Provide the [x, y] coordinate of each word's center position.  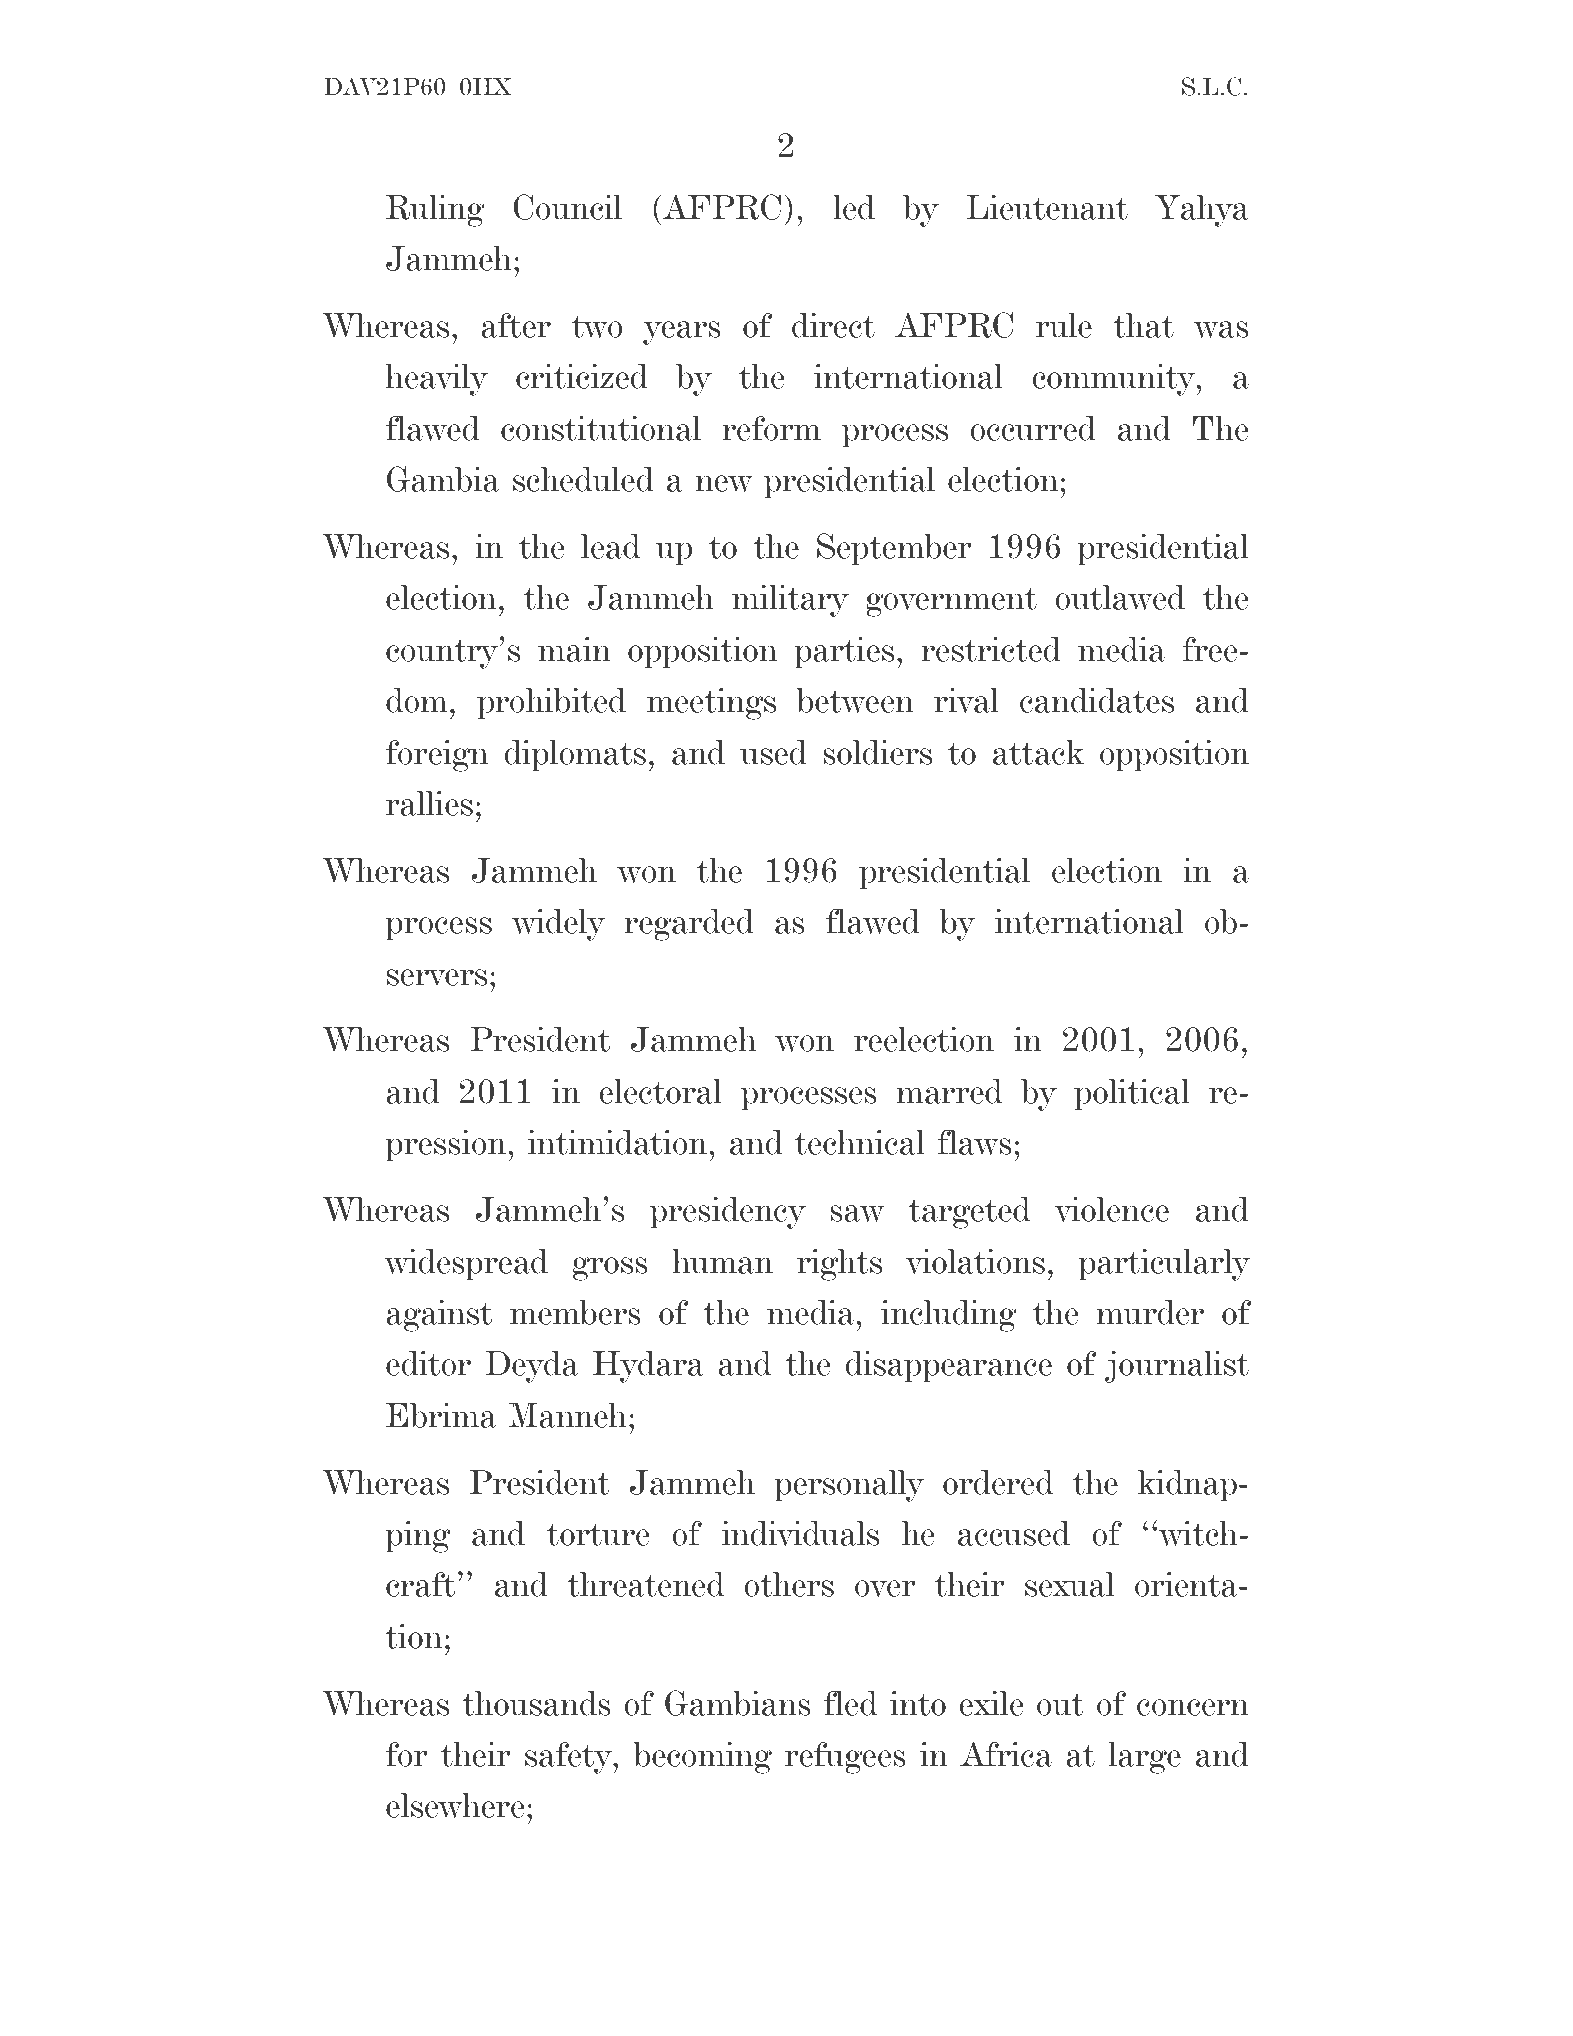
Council [567, 207]
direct [833, 325]
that [1143, 325]
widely [559, 925]
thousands [536, 1703]
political [1132, 1094]
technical [860, 1142]
